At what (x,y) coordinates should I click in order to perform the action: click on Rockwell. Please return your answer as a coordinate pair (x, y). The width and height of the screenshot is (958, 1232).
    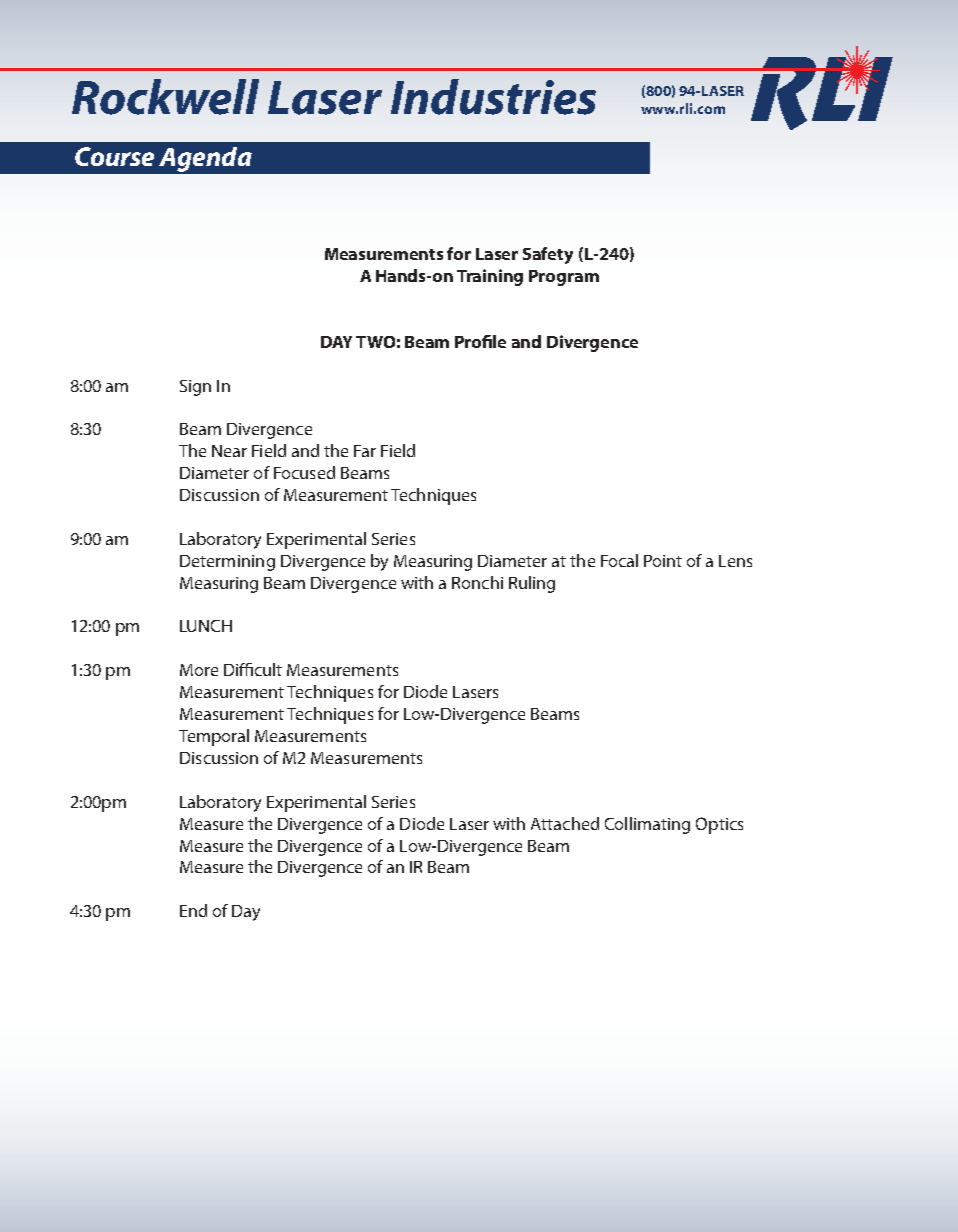
    Looking at the image, I should click on (165, 97).
